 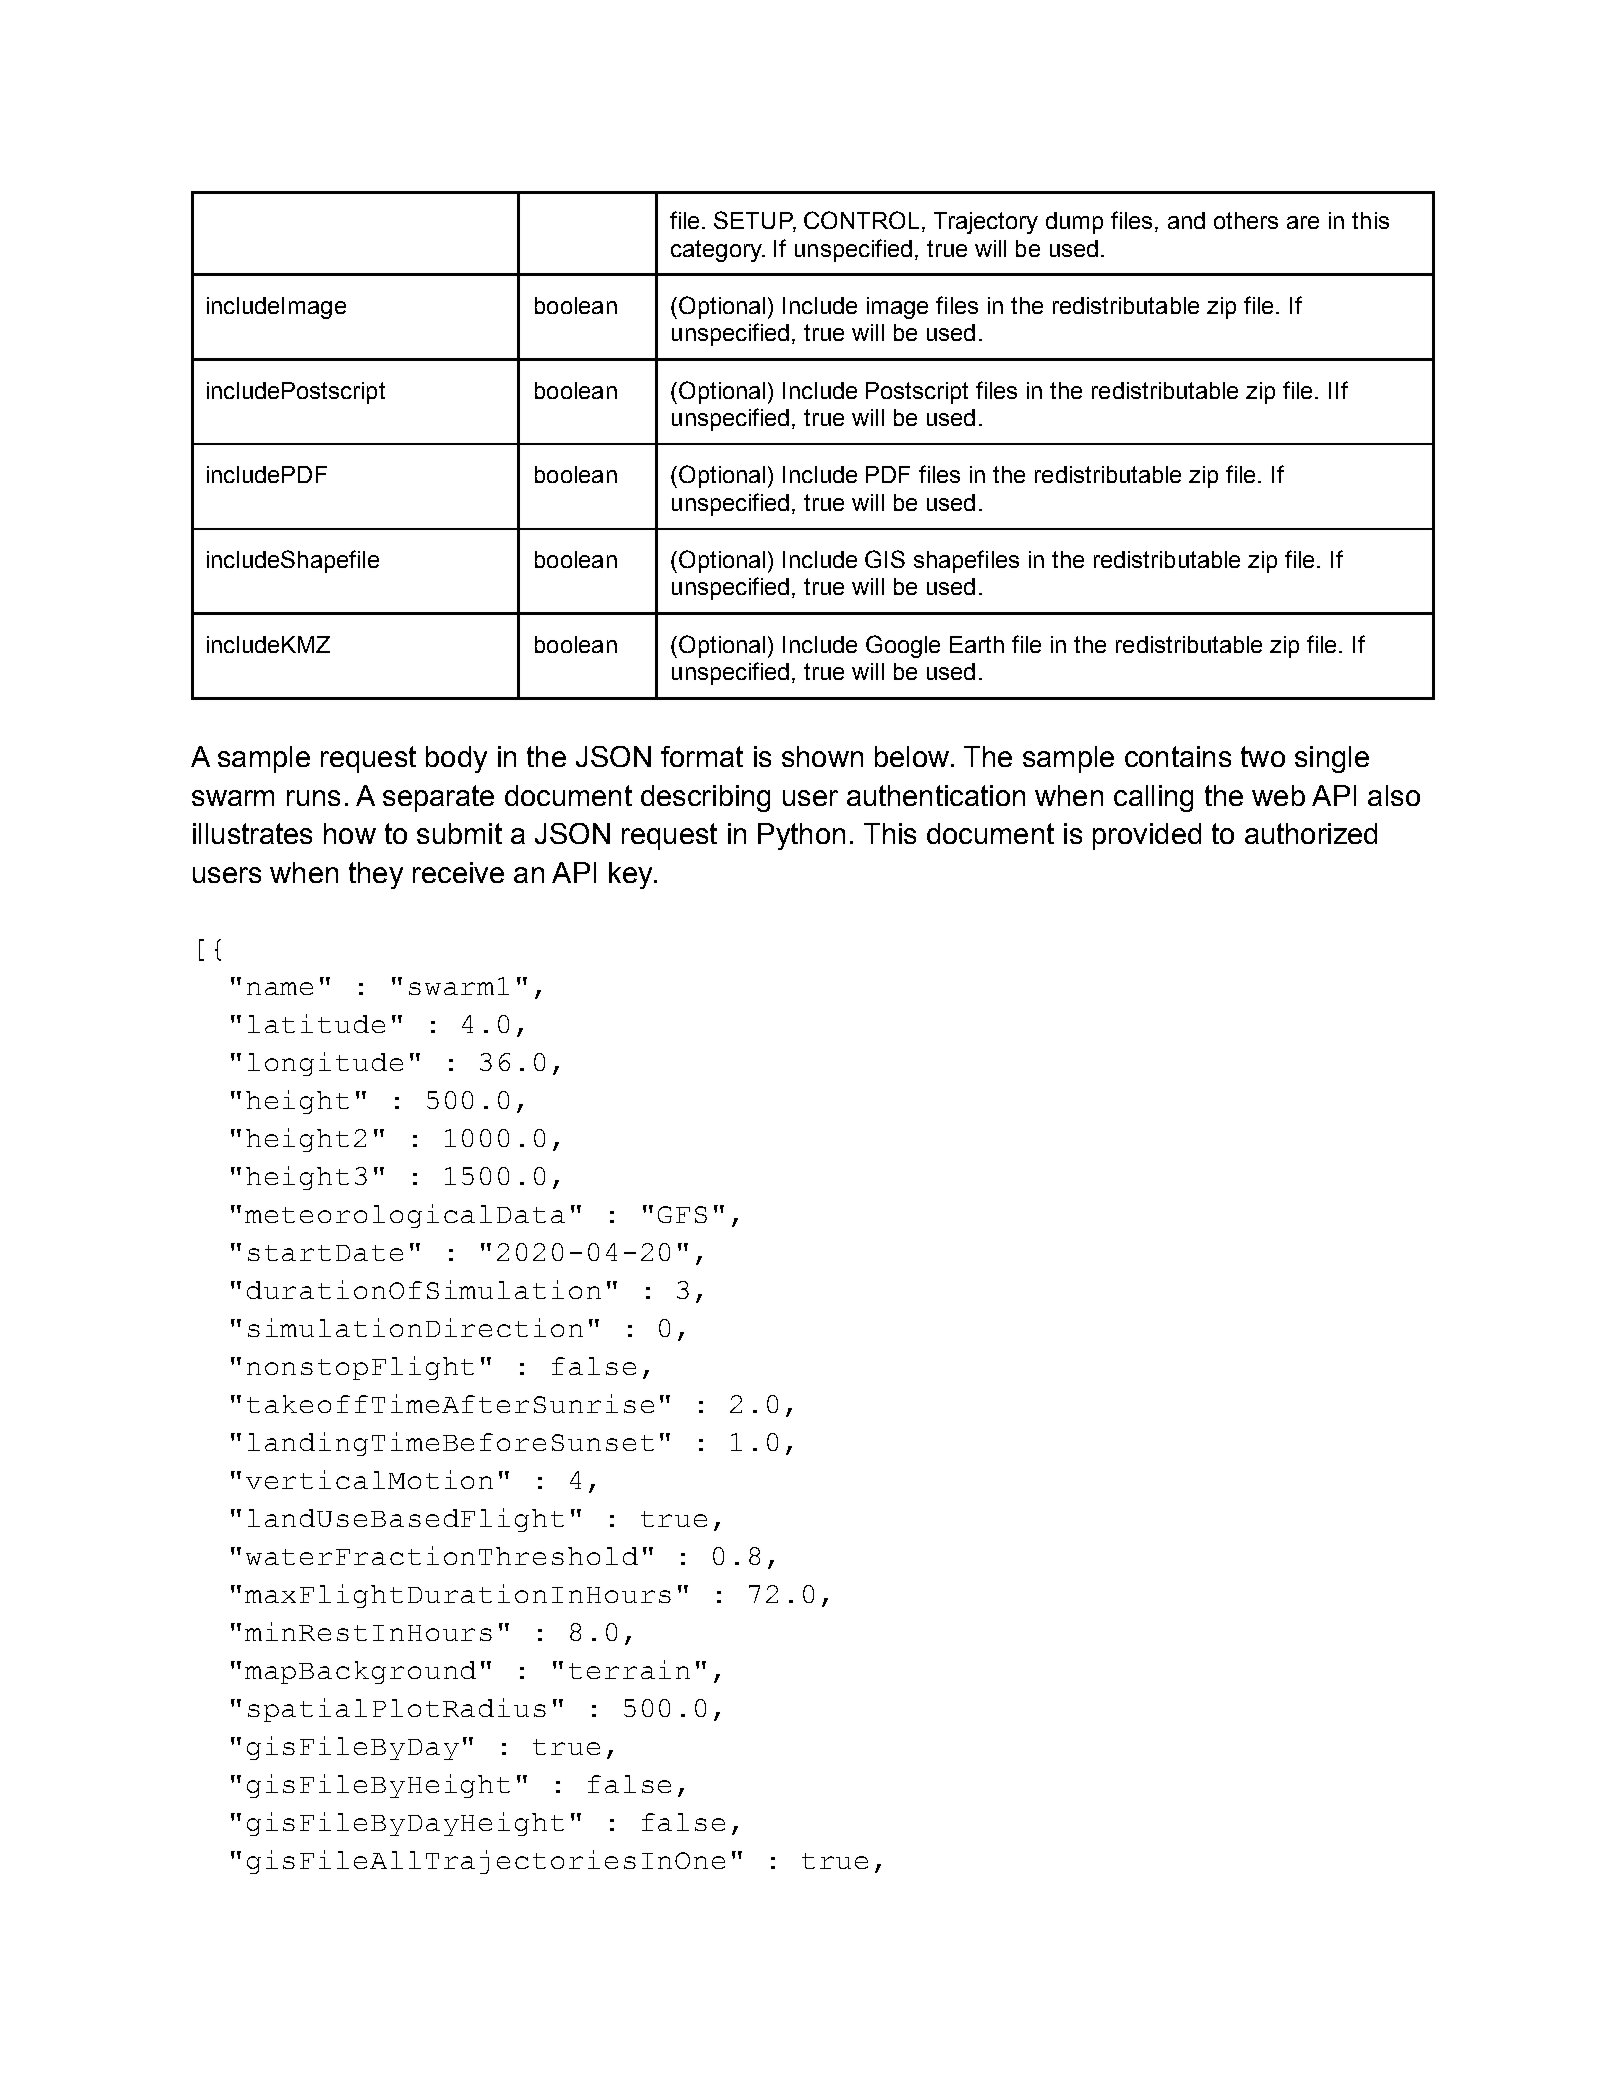 I want to click on others, so click(x=1246, y=220).
